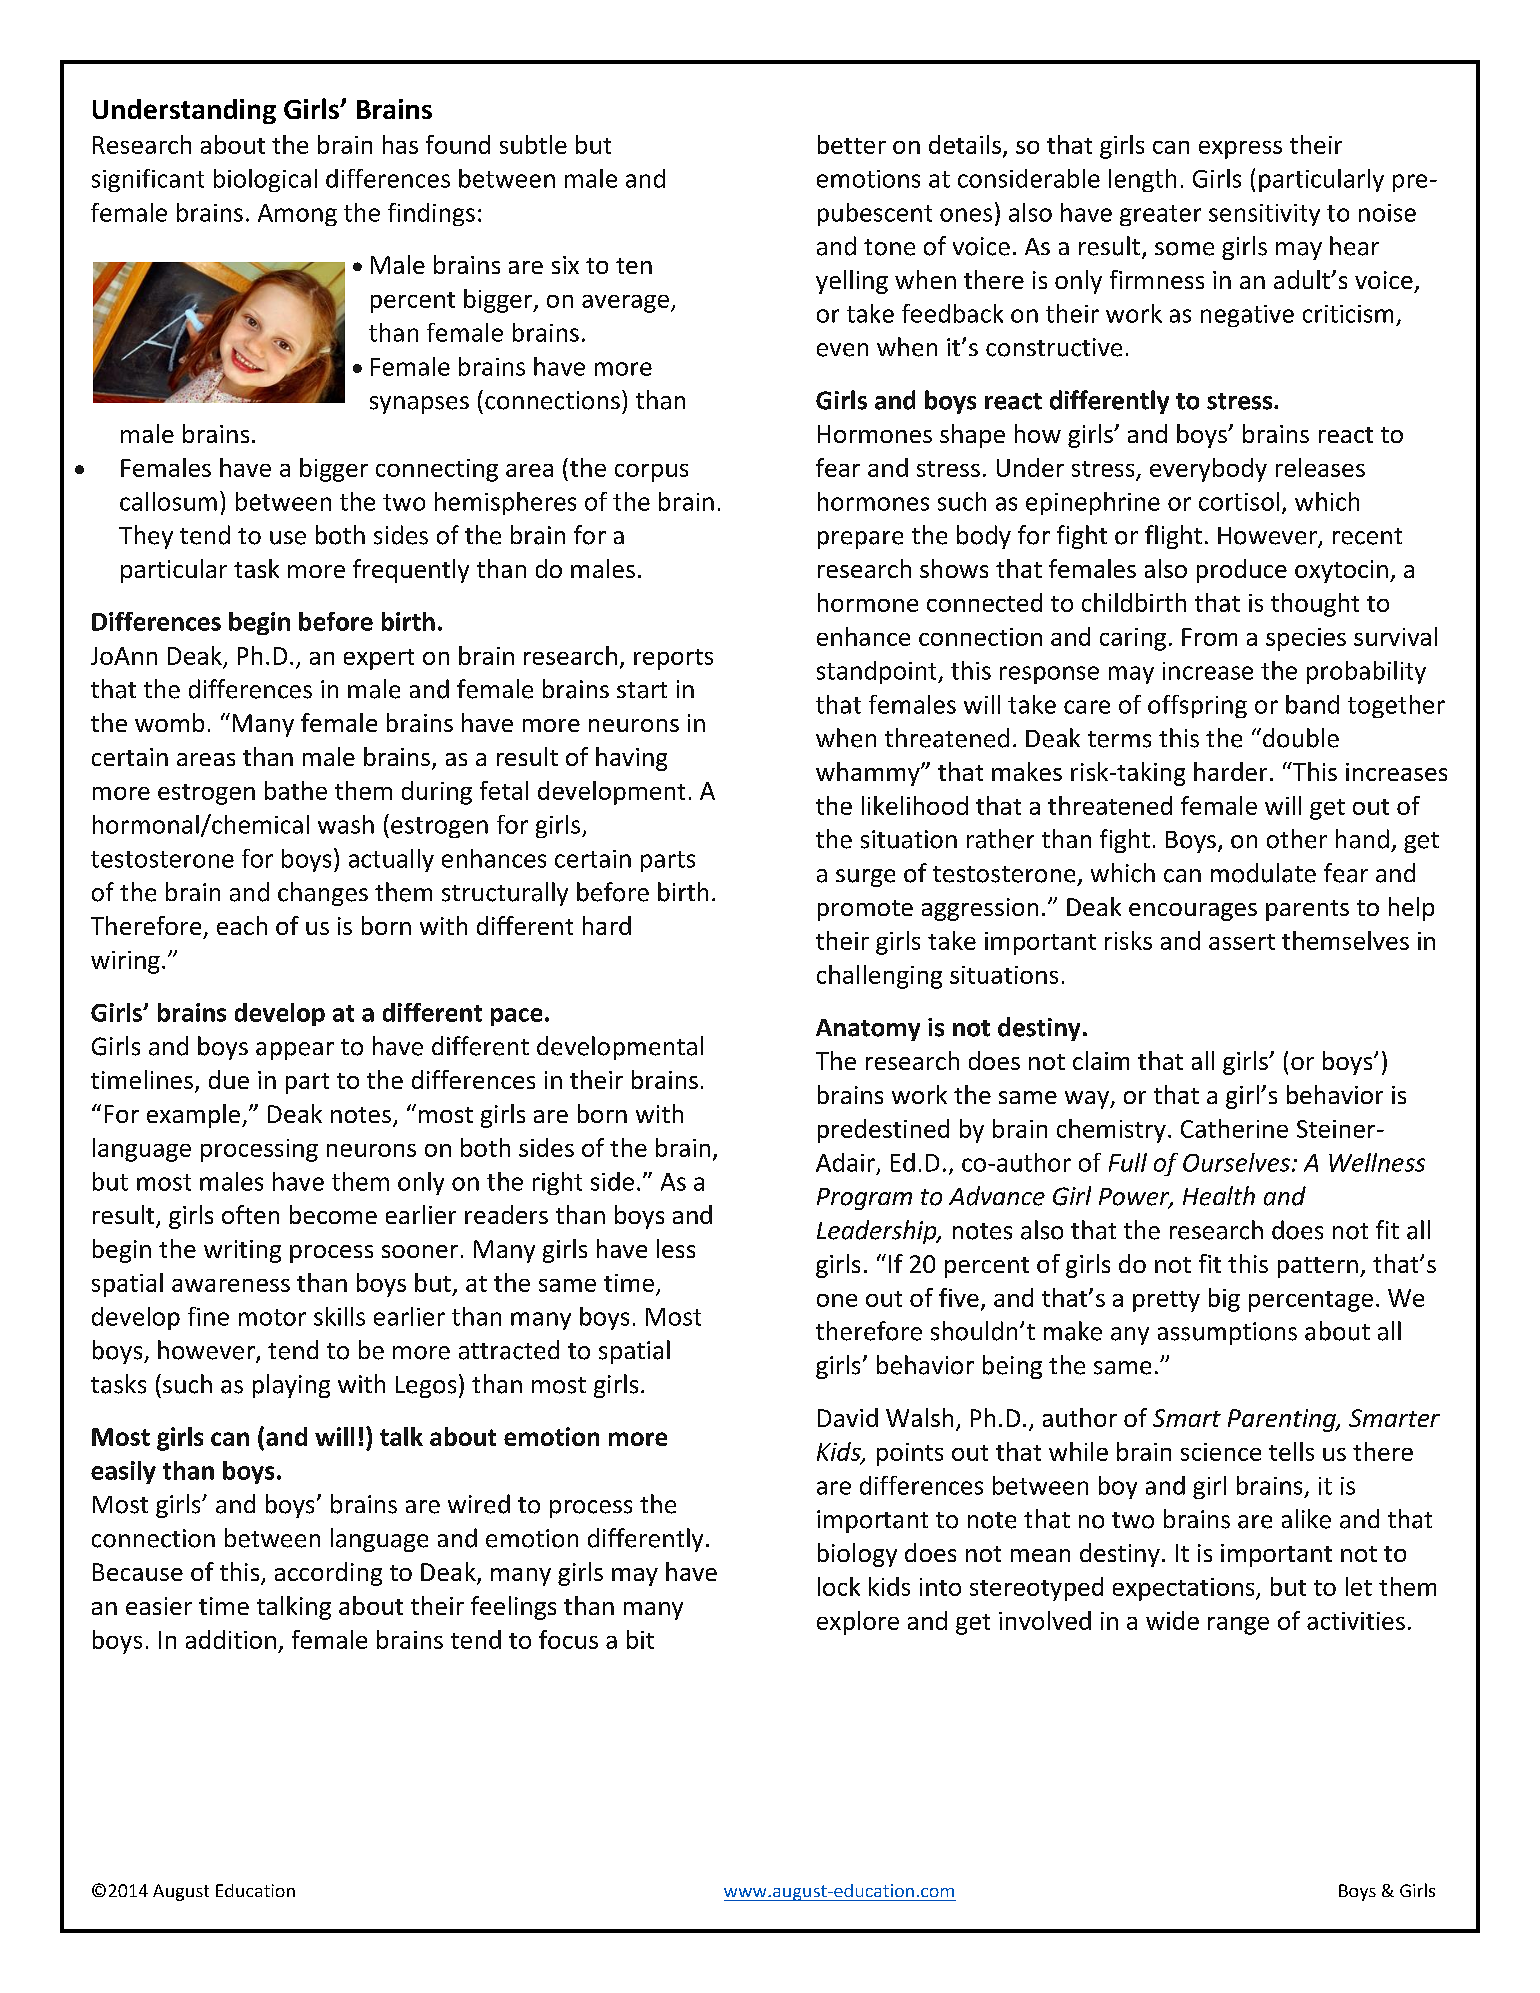  What do you see at coordinates (1239, 501) in the page?
I see `cortisol` at bounding box center [1239, 501].
